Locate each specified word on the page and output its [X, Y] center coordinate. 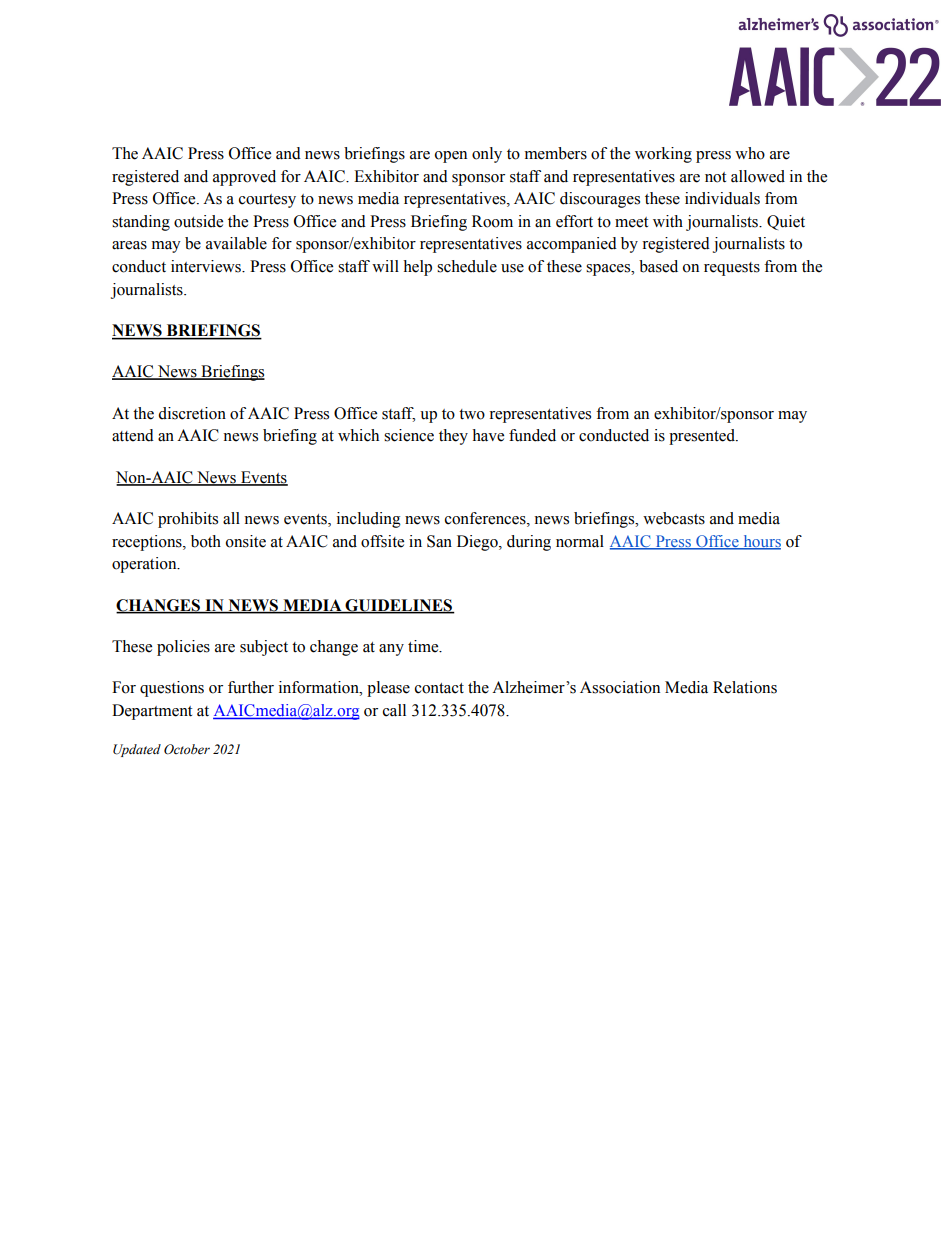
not [715, 177]
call [394, 710]
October [187, 749]
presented [703, 437]
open [451, 157]
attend [133, 435]
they [453, 437]
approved [244, 178]
